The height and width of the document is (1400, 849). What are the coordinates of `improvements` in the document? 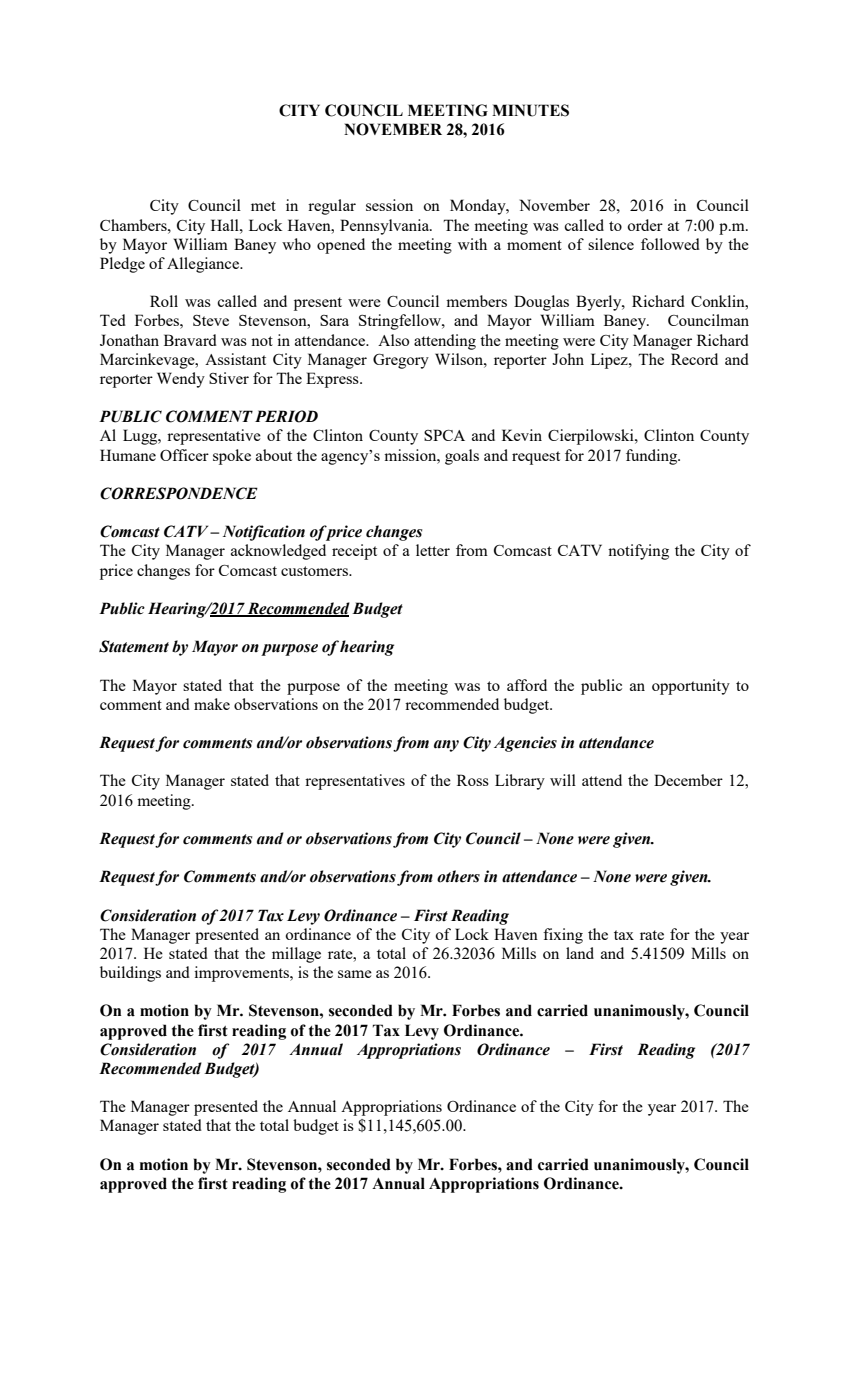 It's located at (242, 974).
